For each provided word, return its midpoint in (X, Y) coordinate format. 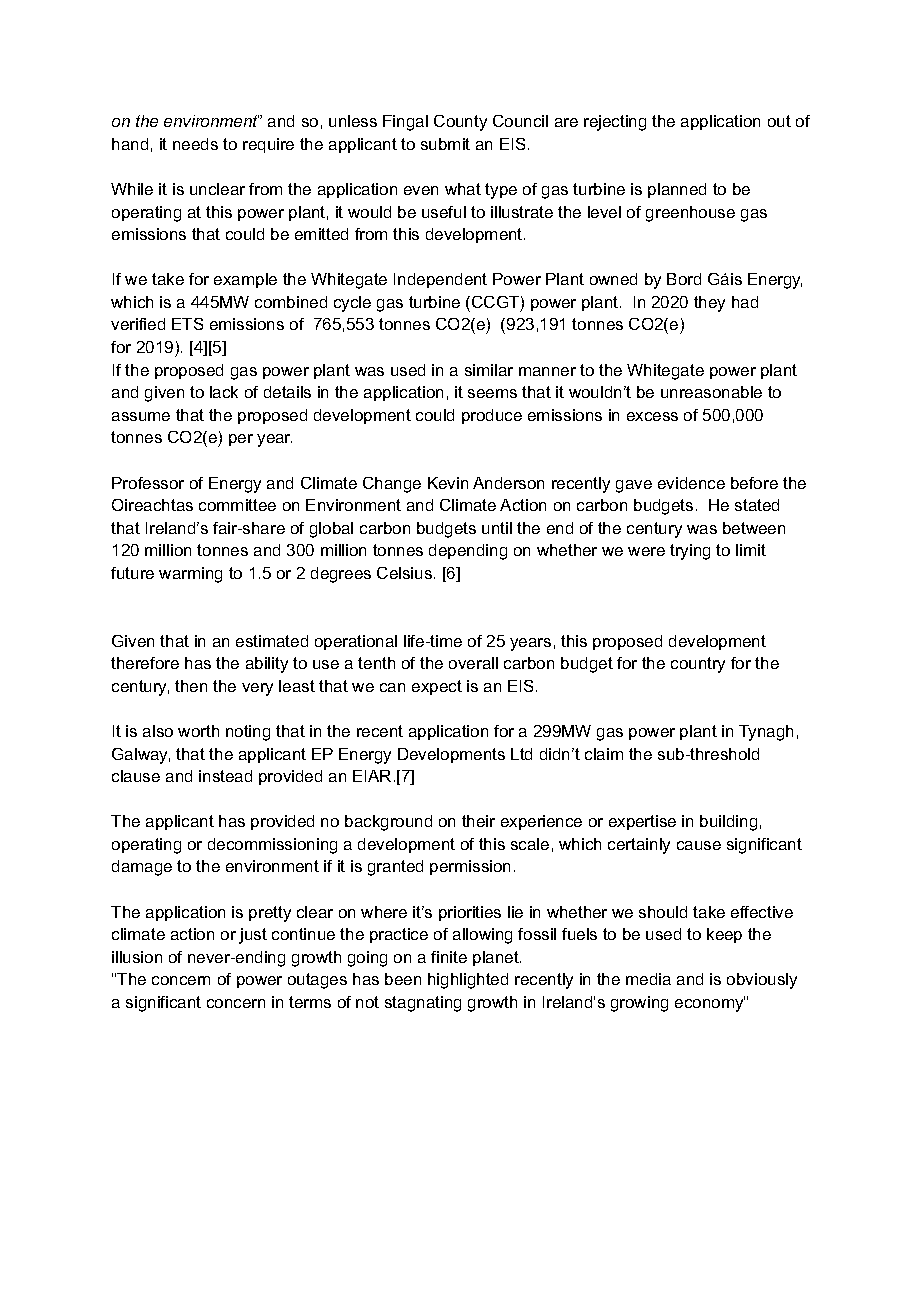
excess (652, 416)
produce (492, 416)
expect (437, 687)
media (648, 979)
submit (445, 144)
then (191, 686)
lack (224, 392)
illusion (137, 957)
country (698, 665)
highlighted (468, 981)
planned (677, 190)
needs (195, 144)
